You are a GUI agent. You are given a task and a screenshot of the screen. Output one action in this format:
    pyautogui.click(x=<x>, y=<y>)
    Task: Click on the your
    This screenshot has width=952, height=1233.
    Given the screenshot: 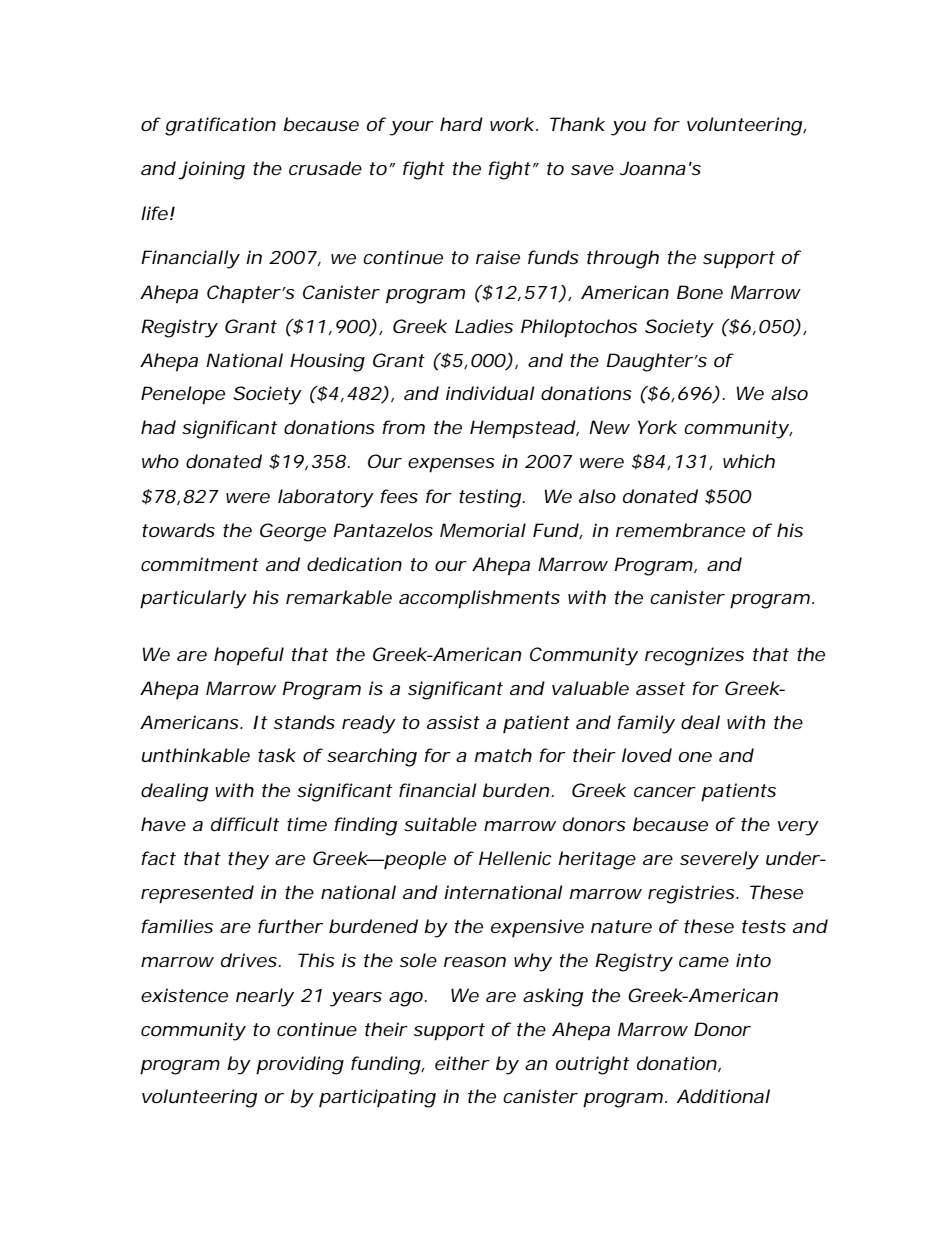 What is the action you would take?
    pyautogui.click(x=411, y=128)
